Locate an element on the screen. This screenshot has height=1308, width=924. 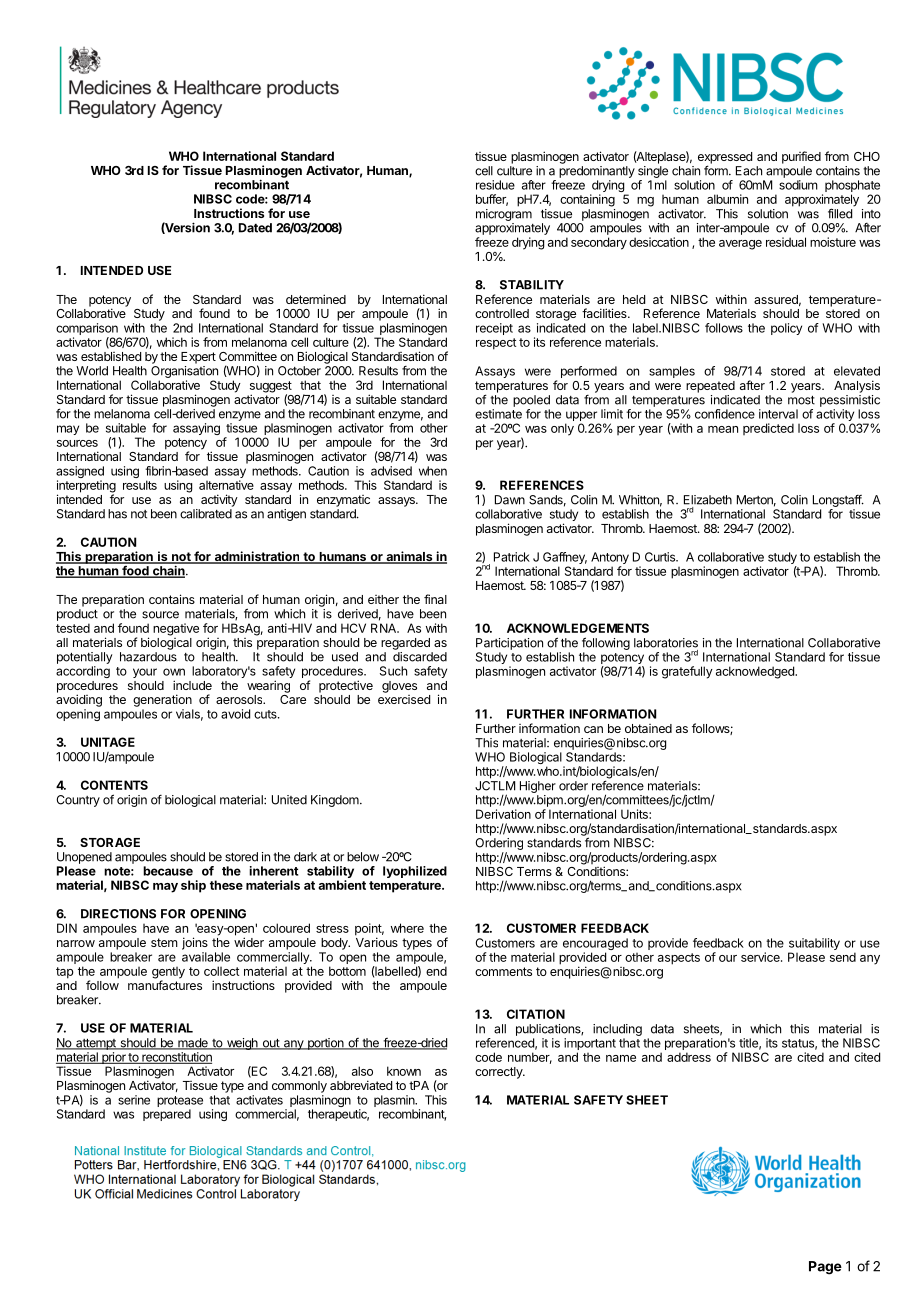
residue is located at coordinates (495, 185).
